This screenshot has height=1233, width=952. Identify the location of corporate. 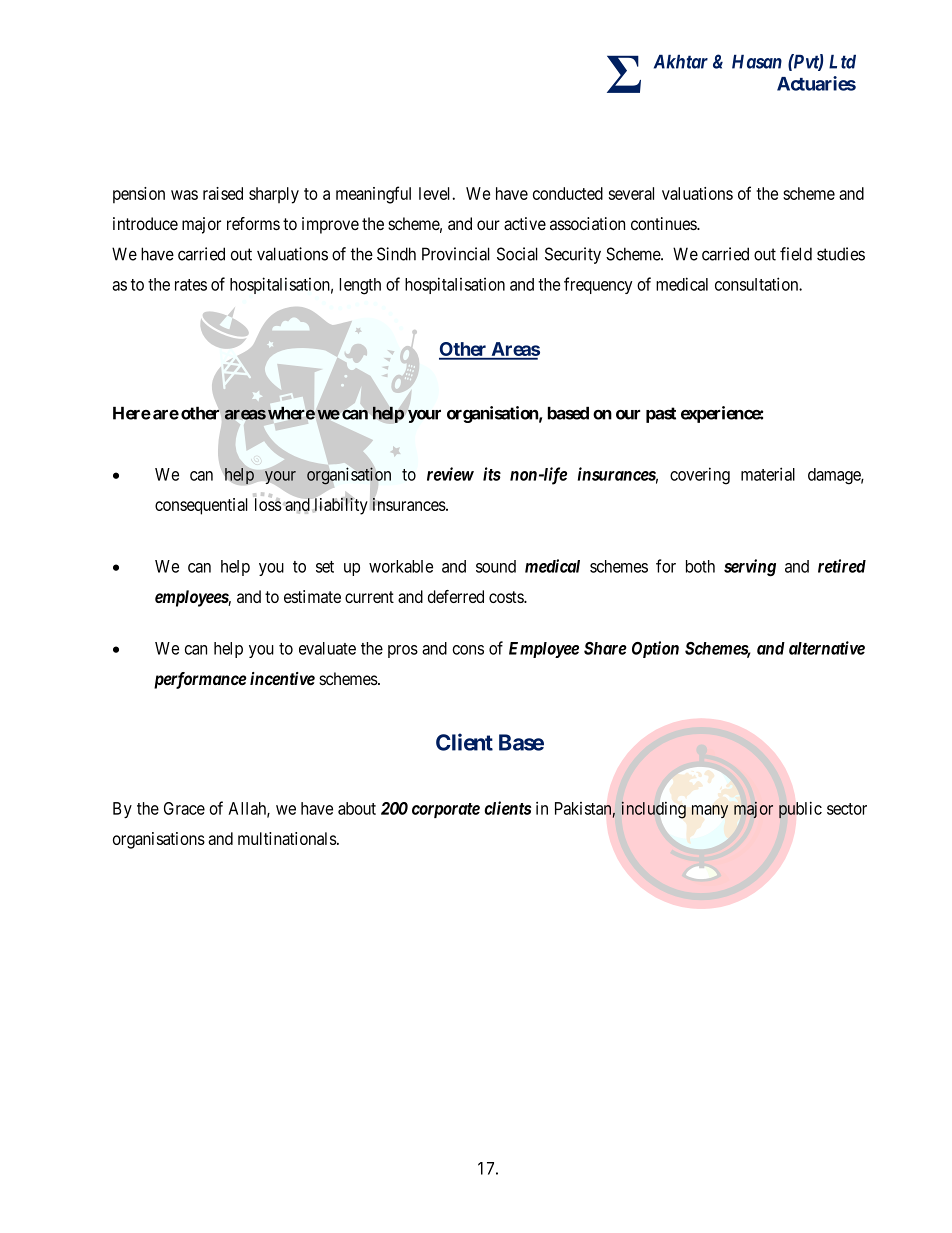
(446, 810).
